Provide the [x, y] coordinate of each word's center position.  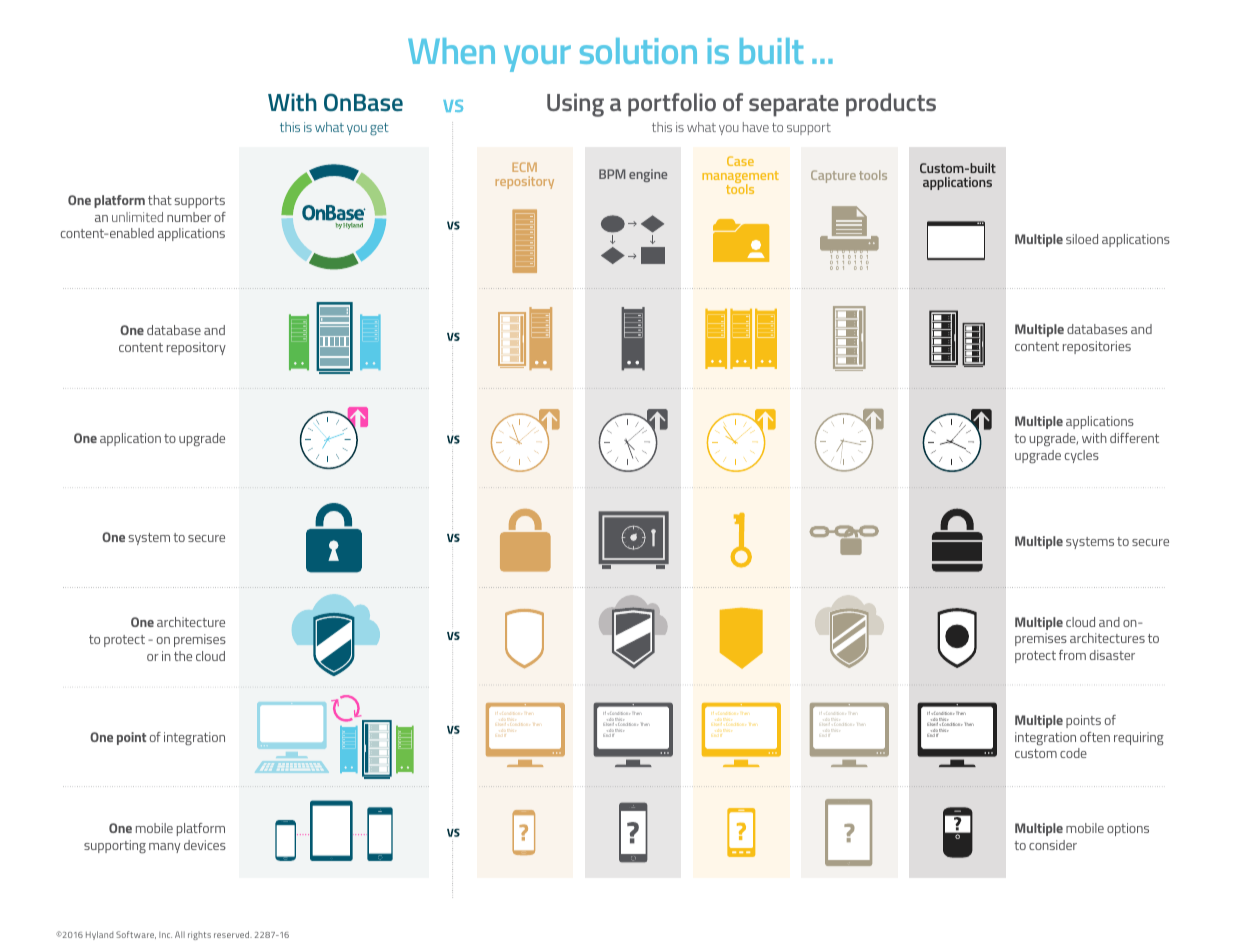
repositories [1097, 347]
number [189, 217]
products [891, 105]
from [1072, 655]
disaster [1112, 655]
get [379, 129]
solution [638, 51]
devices [205, 845]
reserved [233, 934]
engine [648, 175]
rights [199, 935]
